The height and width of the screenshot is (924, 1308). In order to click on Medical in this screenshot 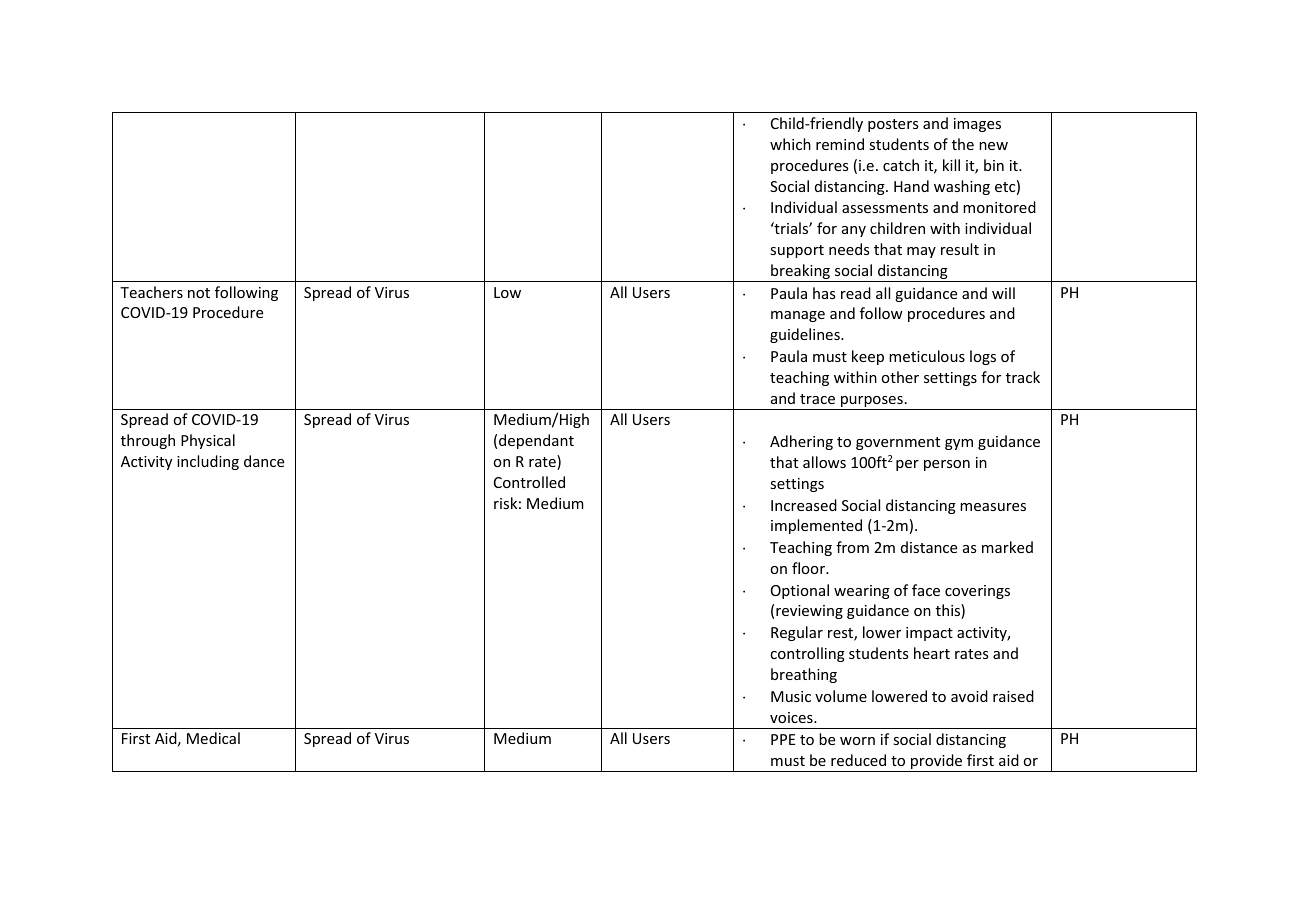, I will do `click(213, 738)`.
